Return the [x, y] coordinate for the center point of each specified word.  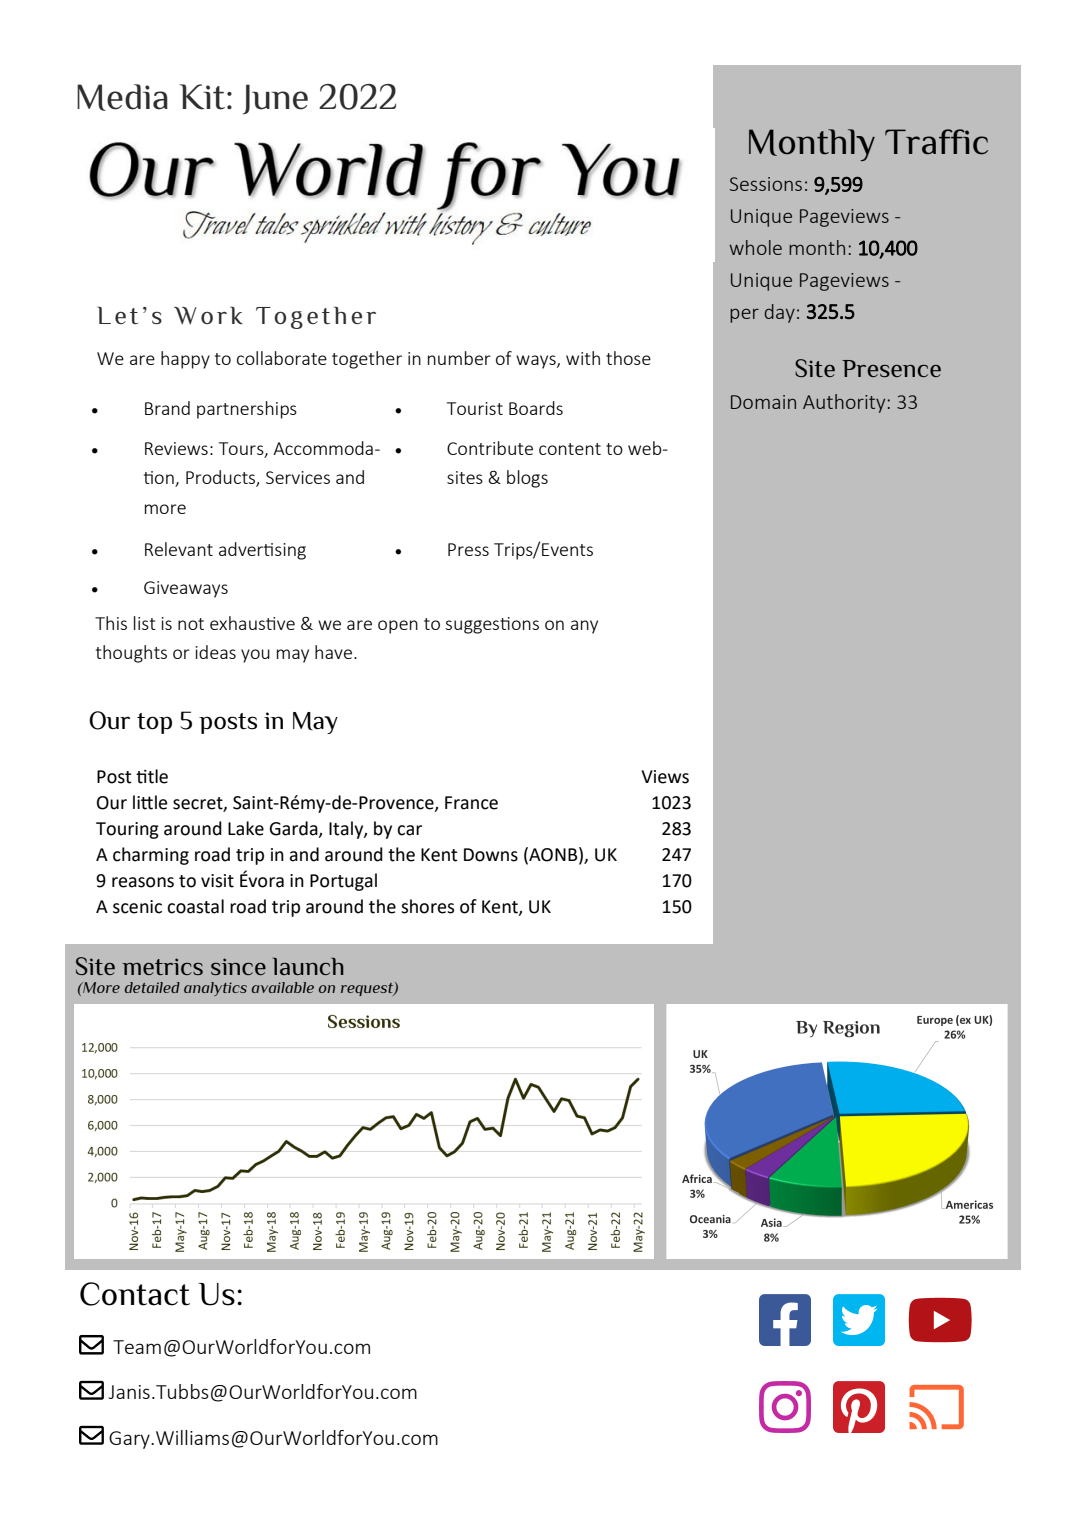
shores [427, 906]
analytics [215, 989]
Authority [845, 403]
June [275, 99]
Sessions [766, 184]
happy [185, 360]
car [409, 830]
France [471, 803]
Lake [246, 828]
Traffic [936, 142]
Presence [891, 368]
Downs [491, 855]
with [583, 358]
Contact [135, 1294]
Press [468, 549]
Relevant [179, 549]
